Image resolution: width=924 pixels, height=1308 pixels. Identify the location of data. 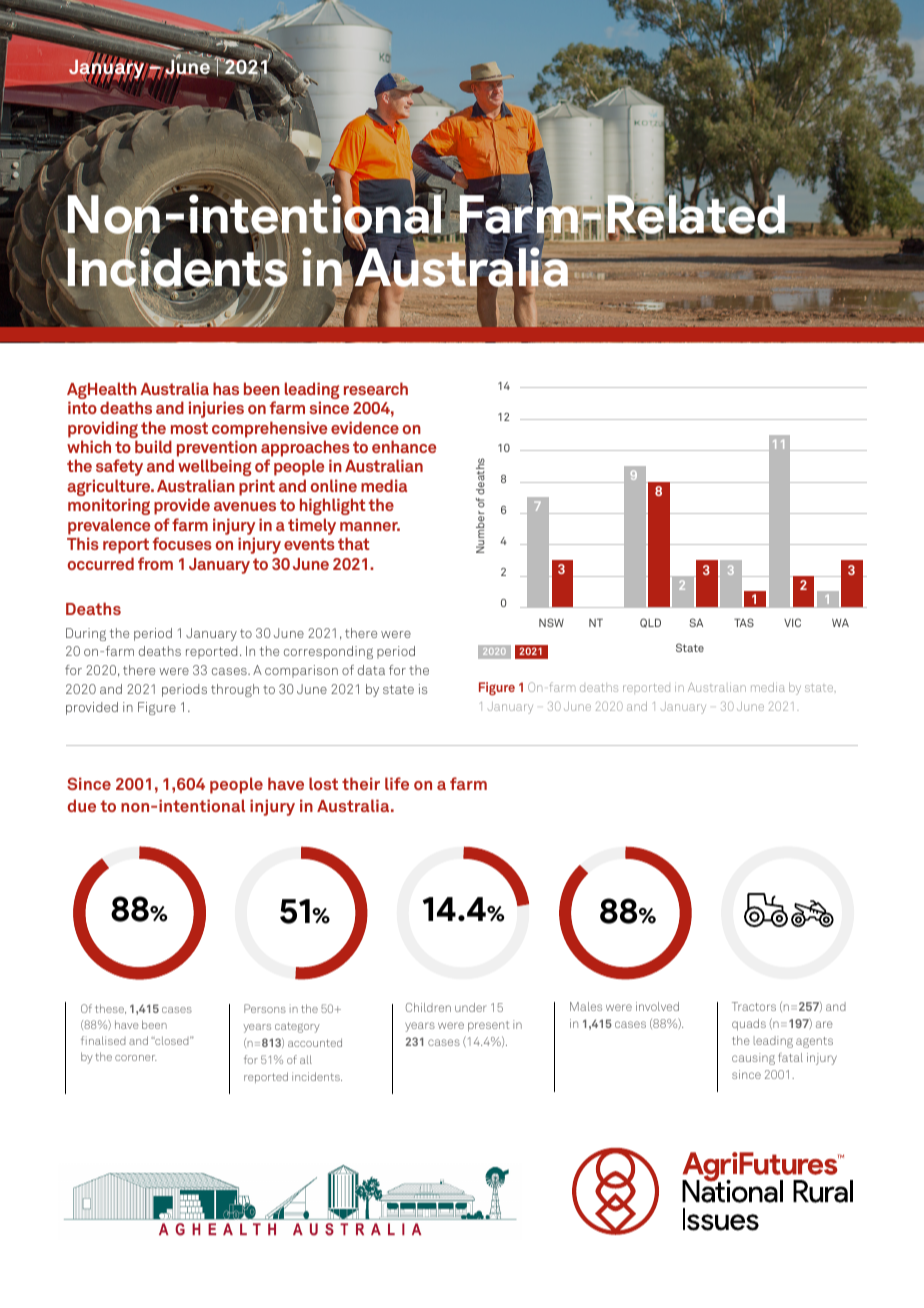
(371, 670).
